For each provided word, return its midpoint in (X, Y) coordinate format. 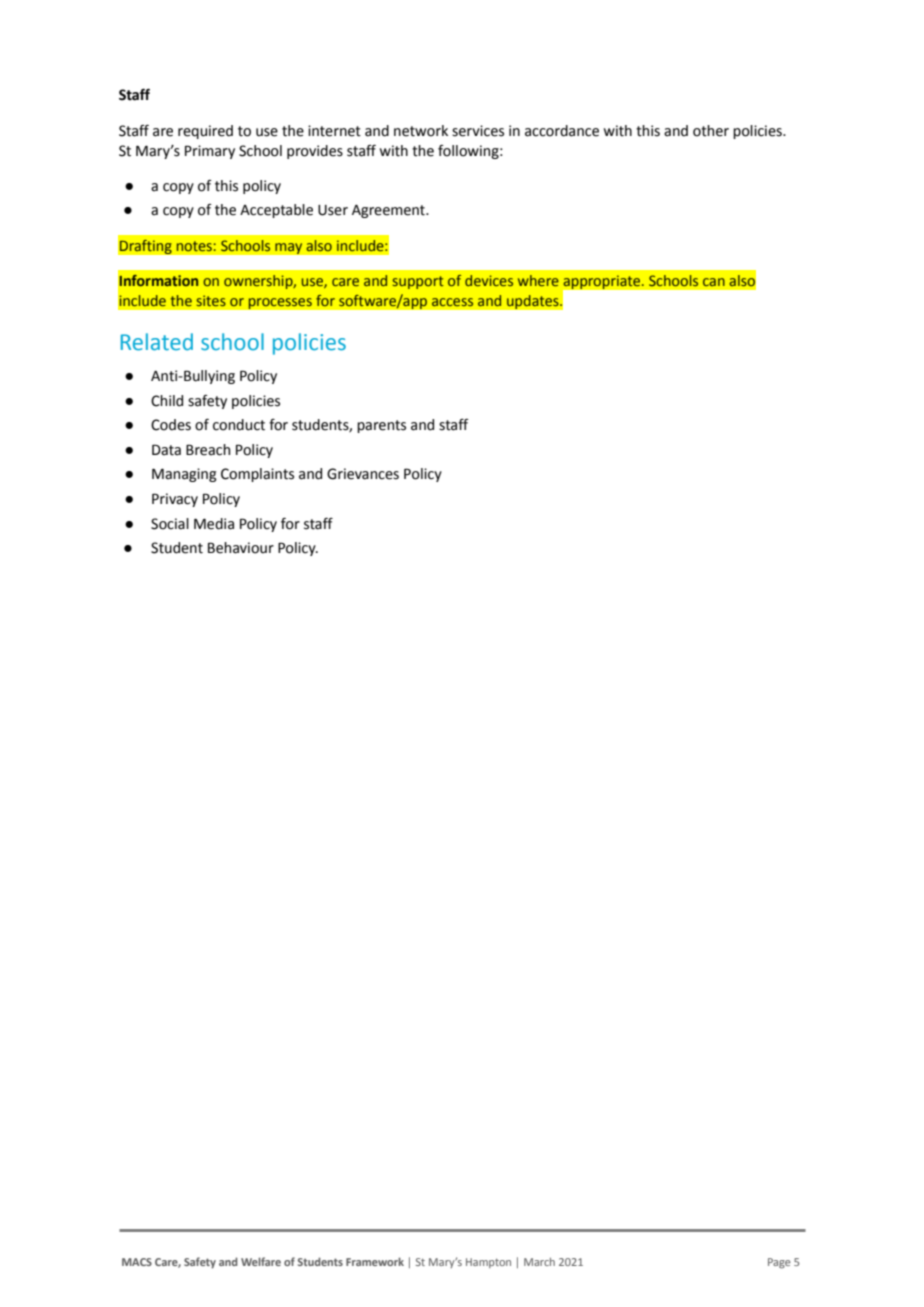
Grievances (363, 474)
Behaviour (241, 548)
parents (381, 426)
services (478, 131)
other (711, 131)
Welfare (261, 1261)
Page (779, 1263)
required (205, 132)
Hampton (488, 1263)
